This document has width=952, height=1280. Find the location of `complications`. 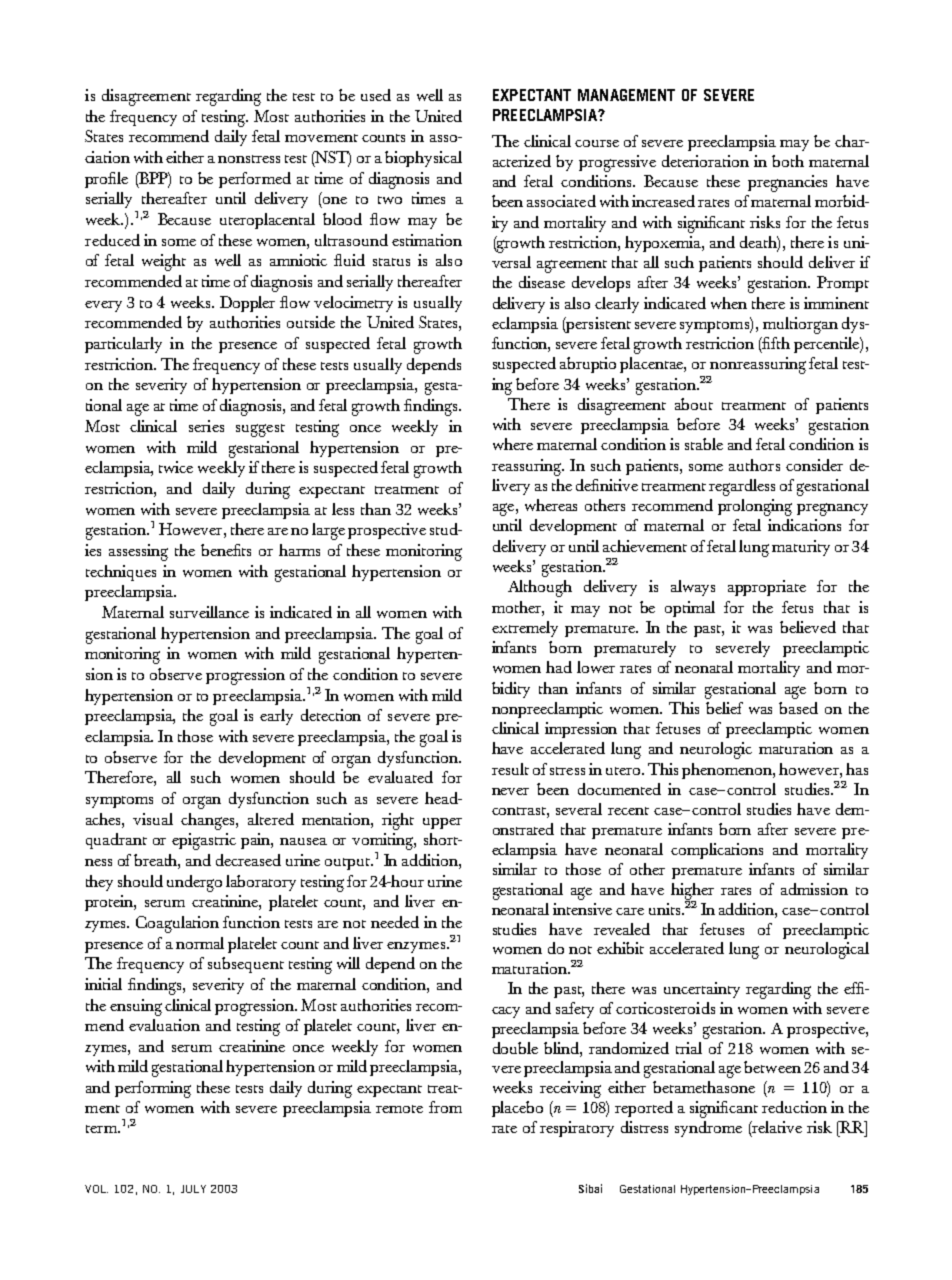

complications is located at coordinates (717, 851).
